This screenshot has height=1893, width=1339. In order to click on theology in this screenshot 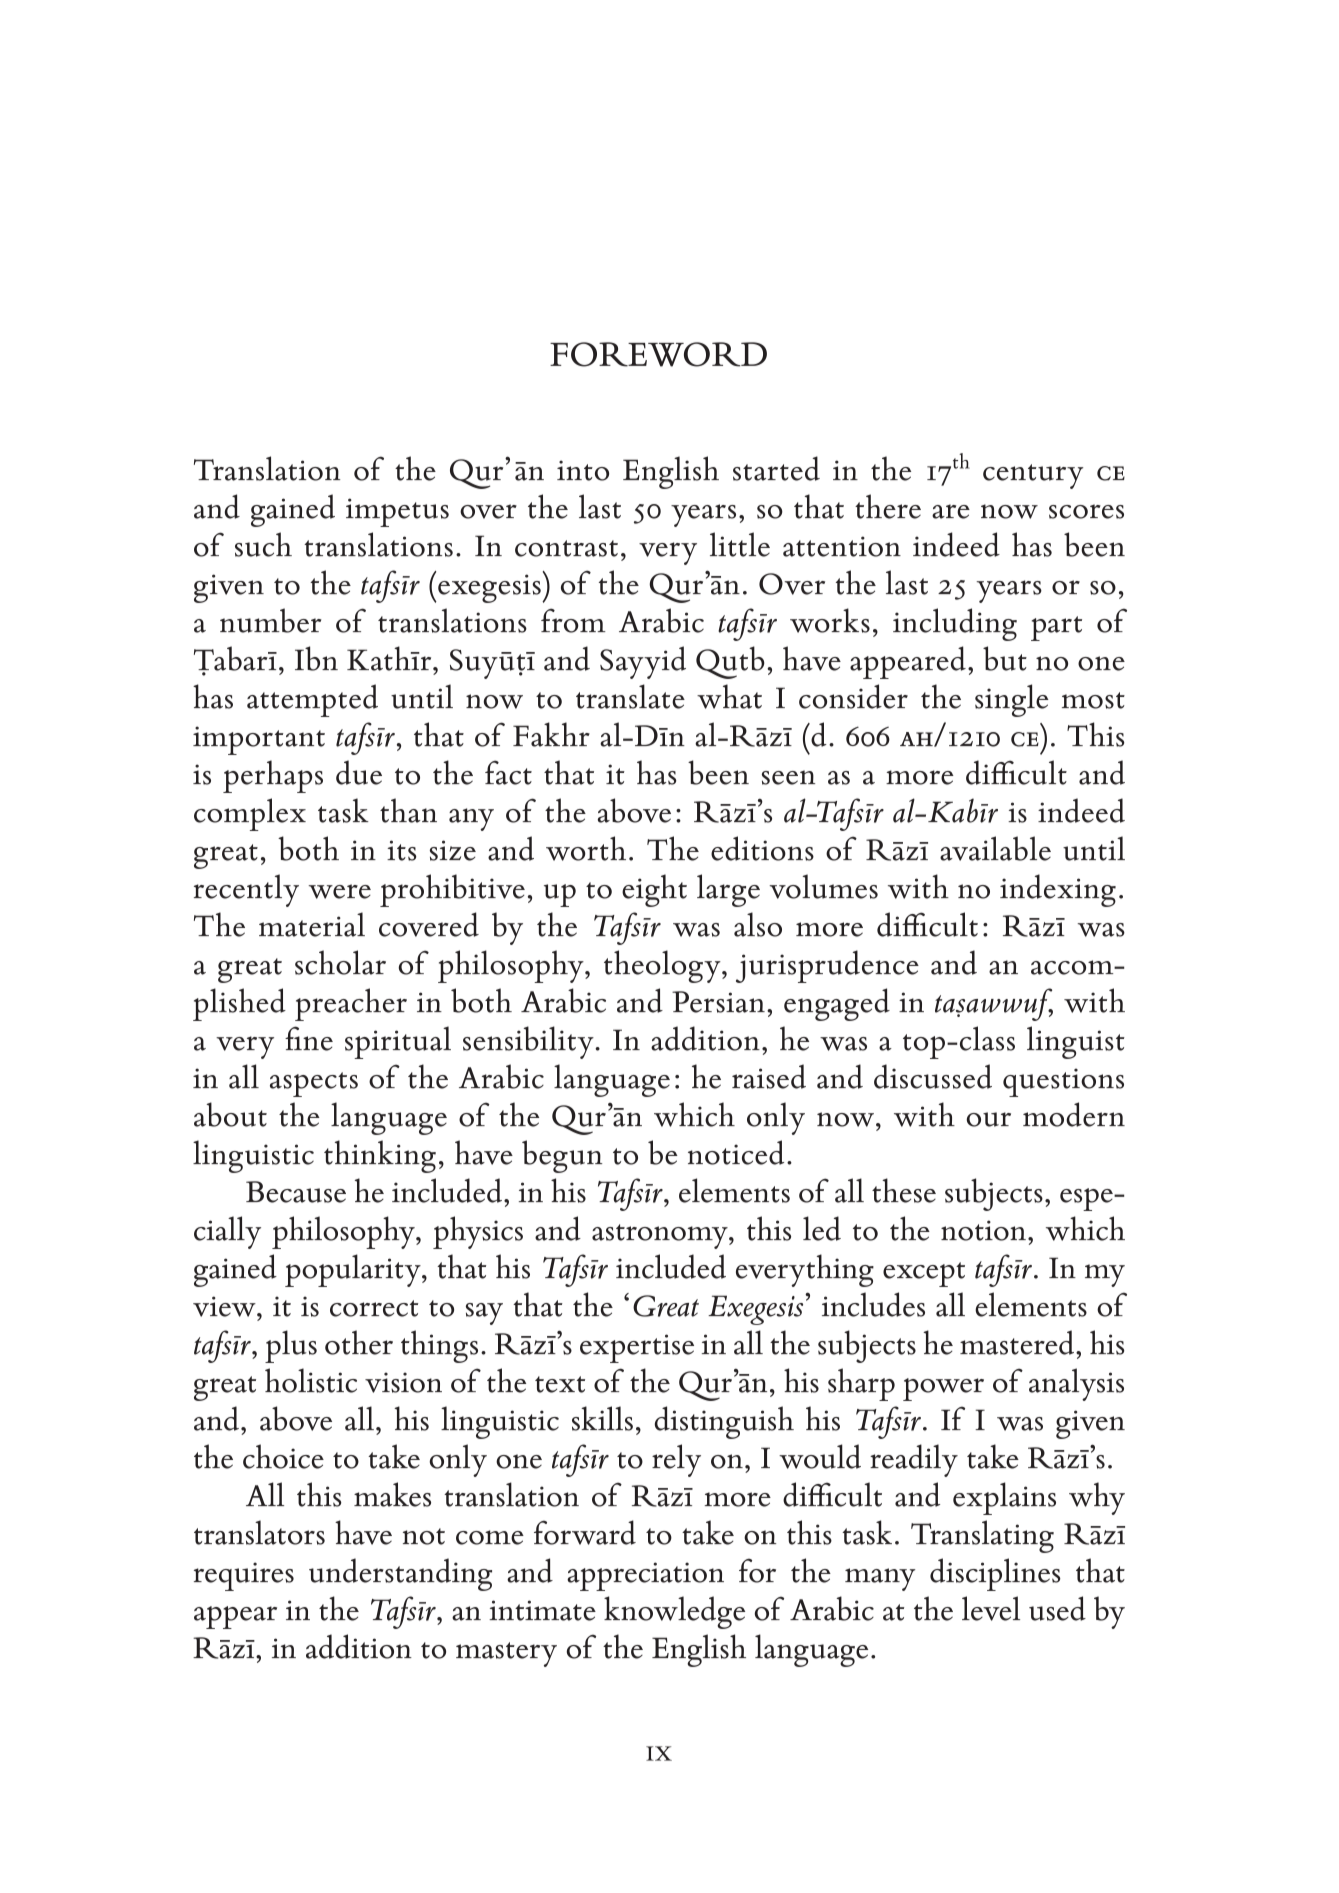, I will do `click(663, 966)`.
